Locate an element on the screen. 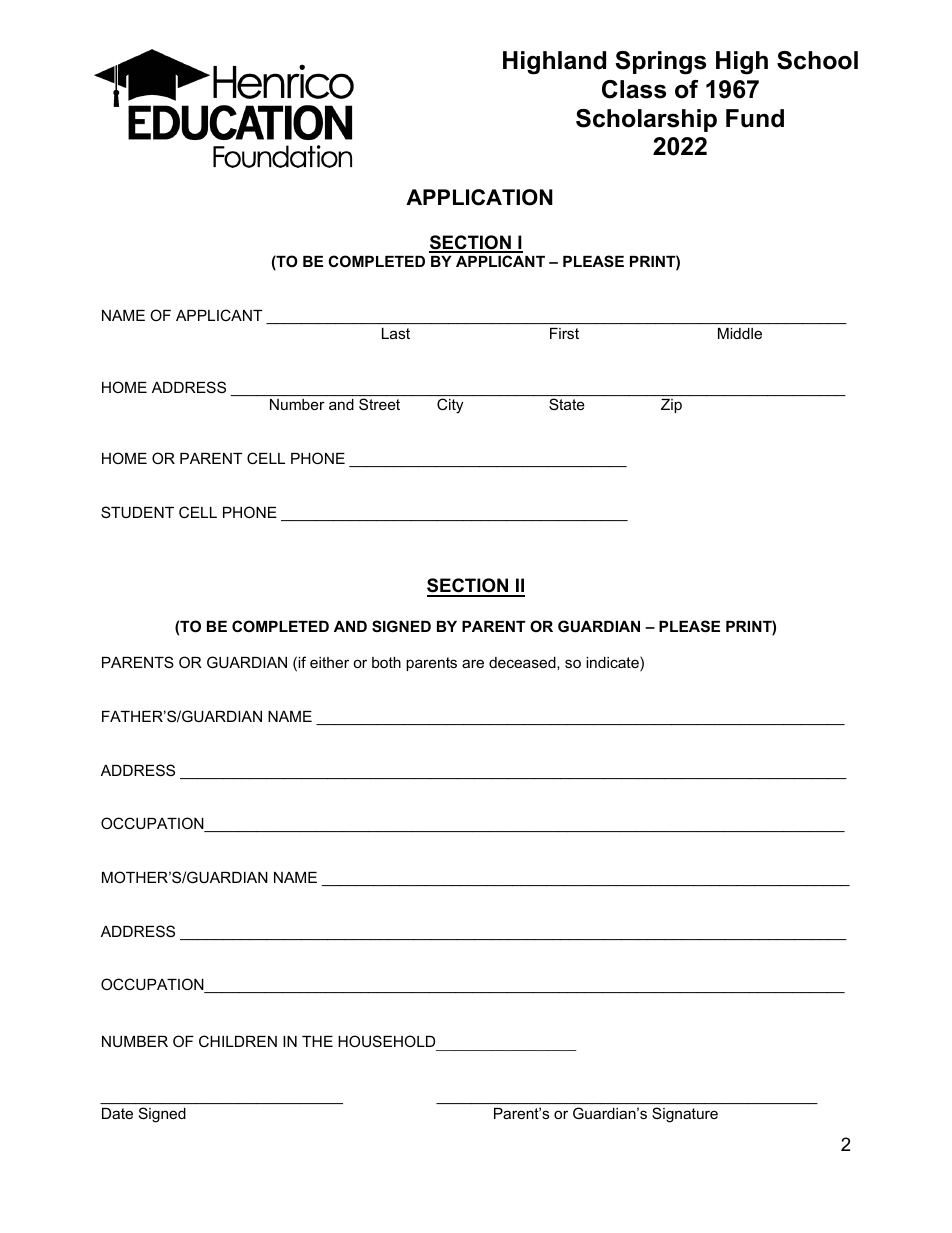  Signature is located at coordinates (685, 1115).
